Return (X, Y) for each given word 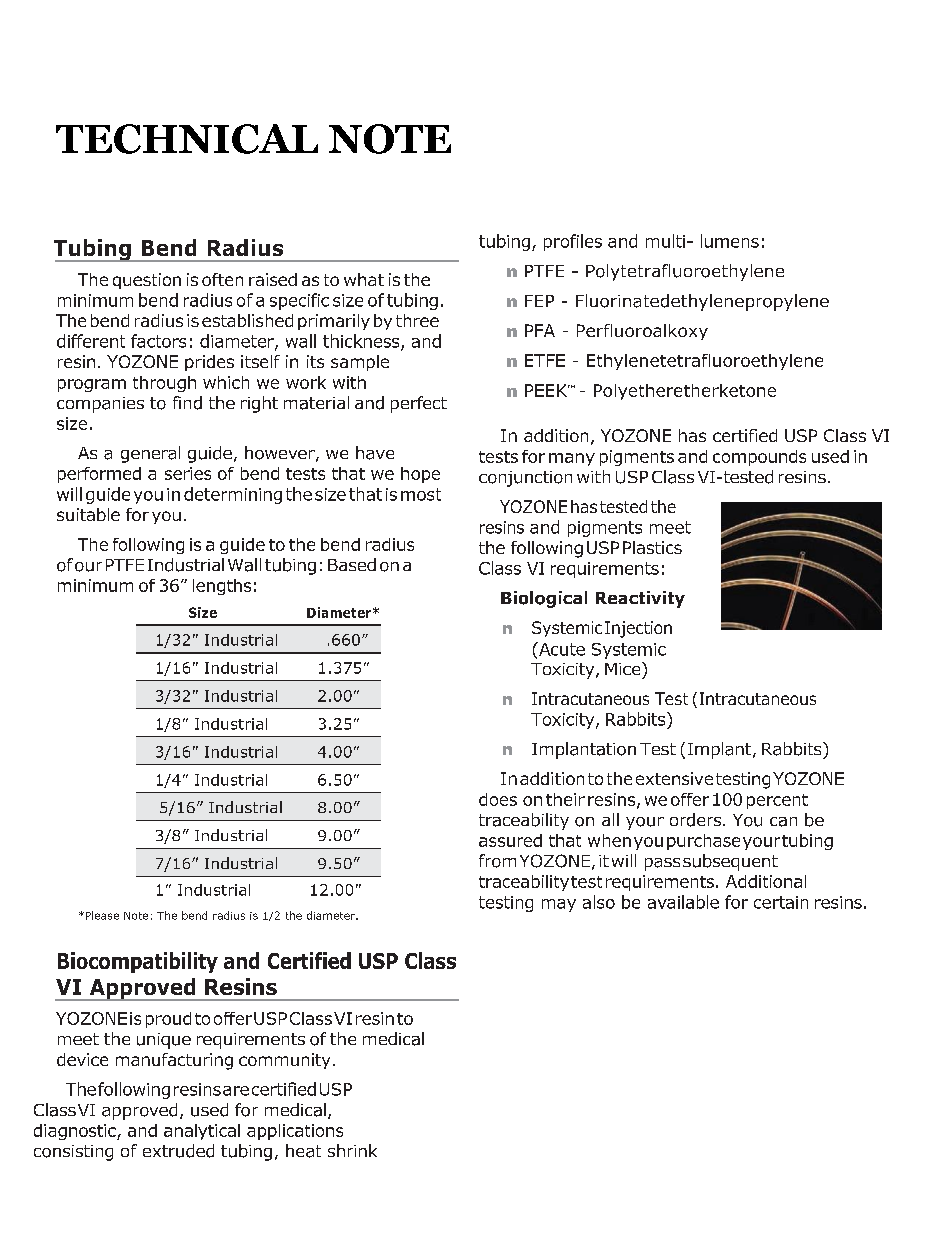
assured (510, 840)
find (187, 403)
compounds (759, 458)
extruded (178, 1151)
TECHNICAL (187, 139)
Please (101, 915)
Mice (624, 668)
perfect (419, 404)
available (683, 902)
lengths (222, 587)
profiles (573, 242)
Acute (561, 649)
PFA (540, 330)
